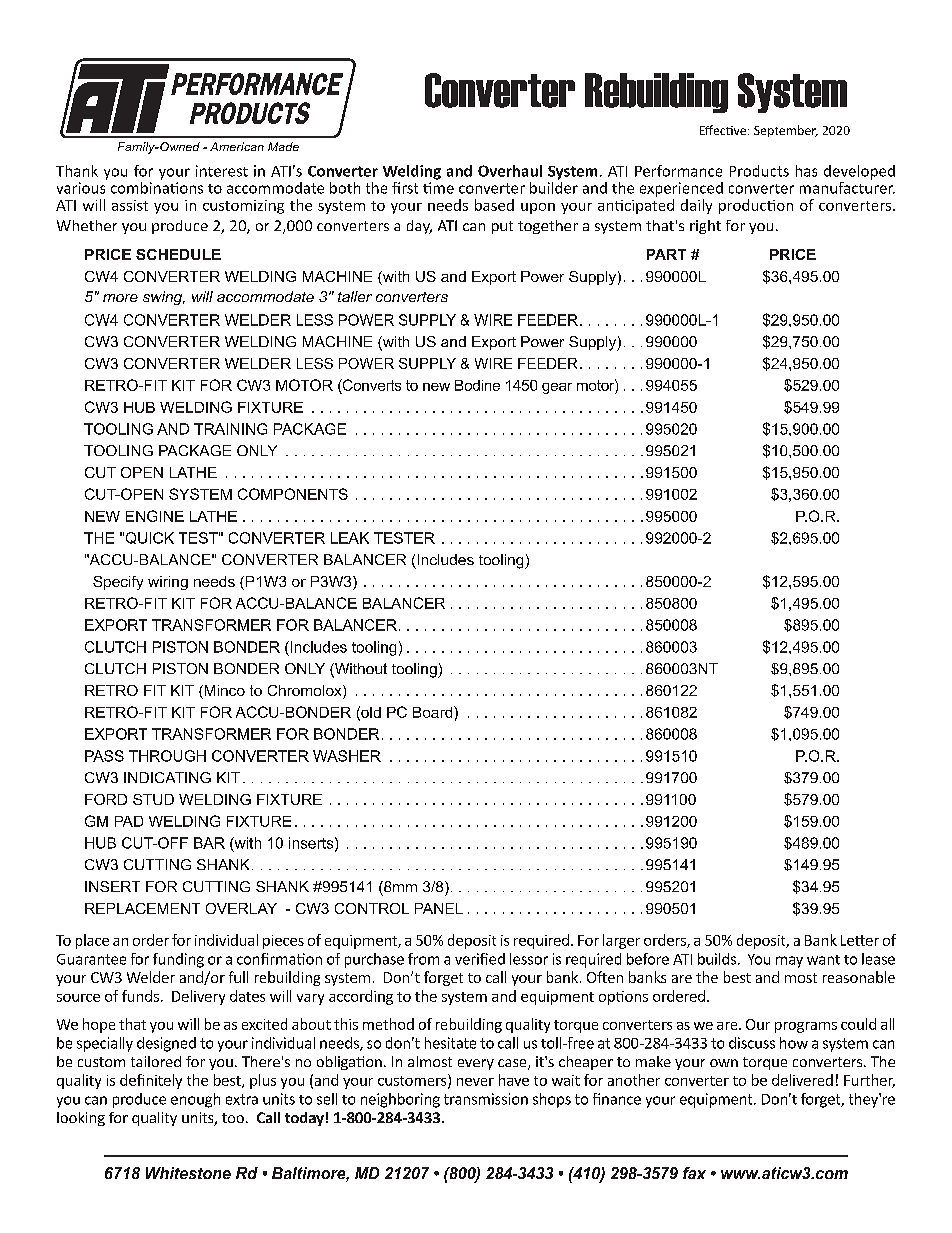 Image resolution: width=952 pixels, height=1233 pixels. What do you see at coordinates (157, 186) in the screenshot?
I see `combinations` at bounding box center [157, 186].
